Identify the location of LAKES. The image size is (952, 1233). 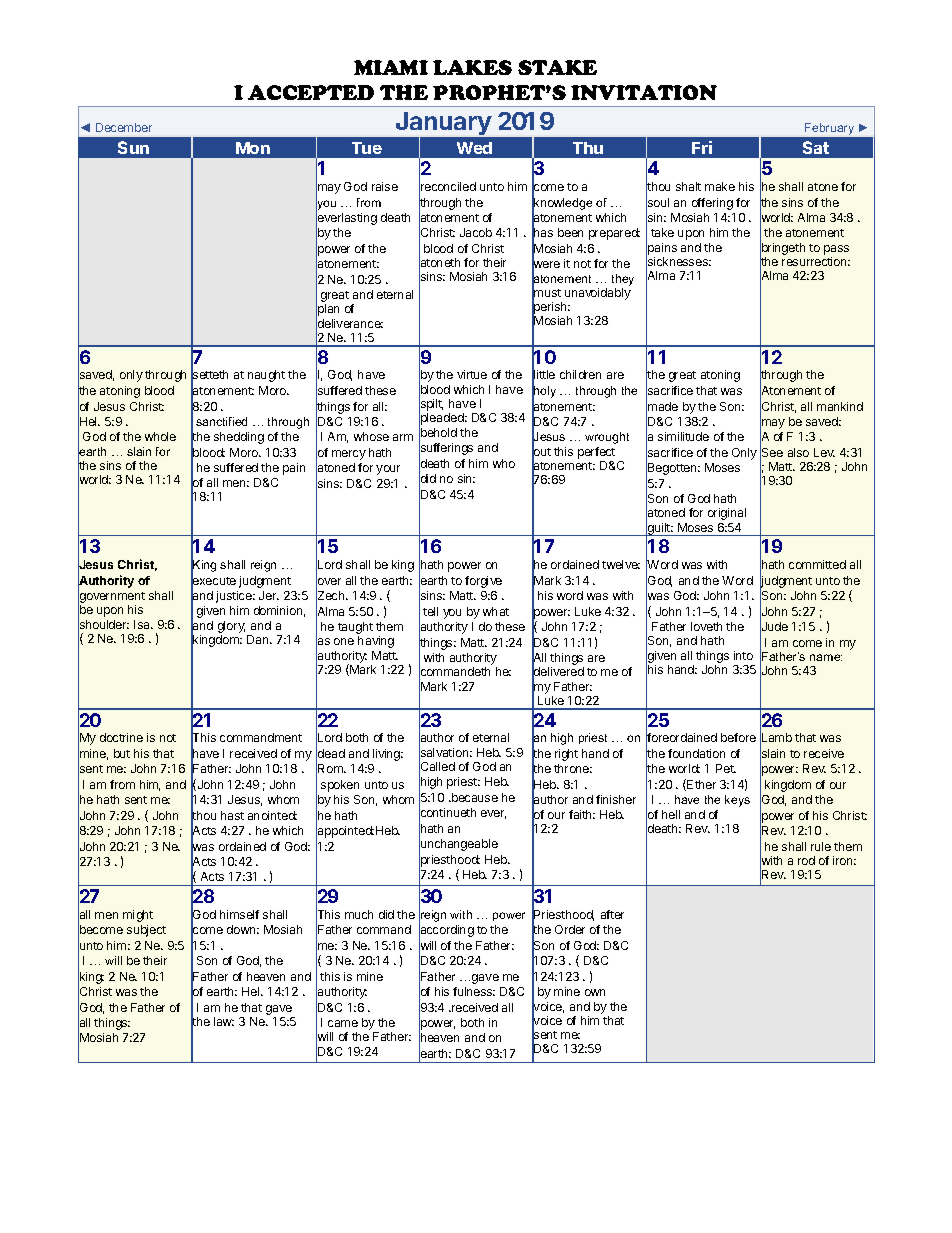
(472, 67).
